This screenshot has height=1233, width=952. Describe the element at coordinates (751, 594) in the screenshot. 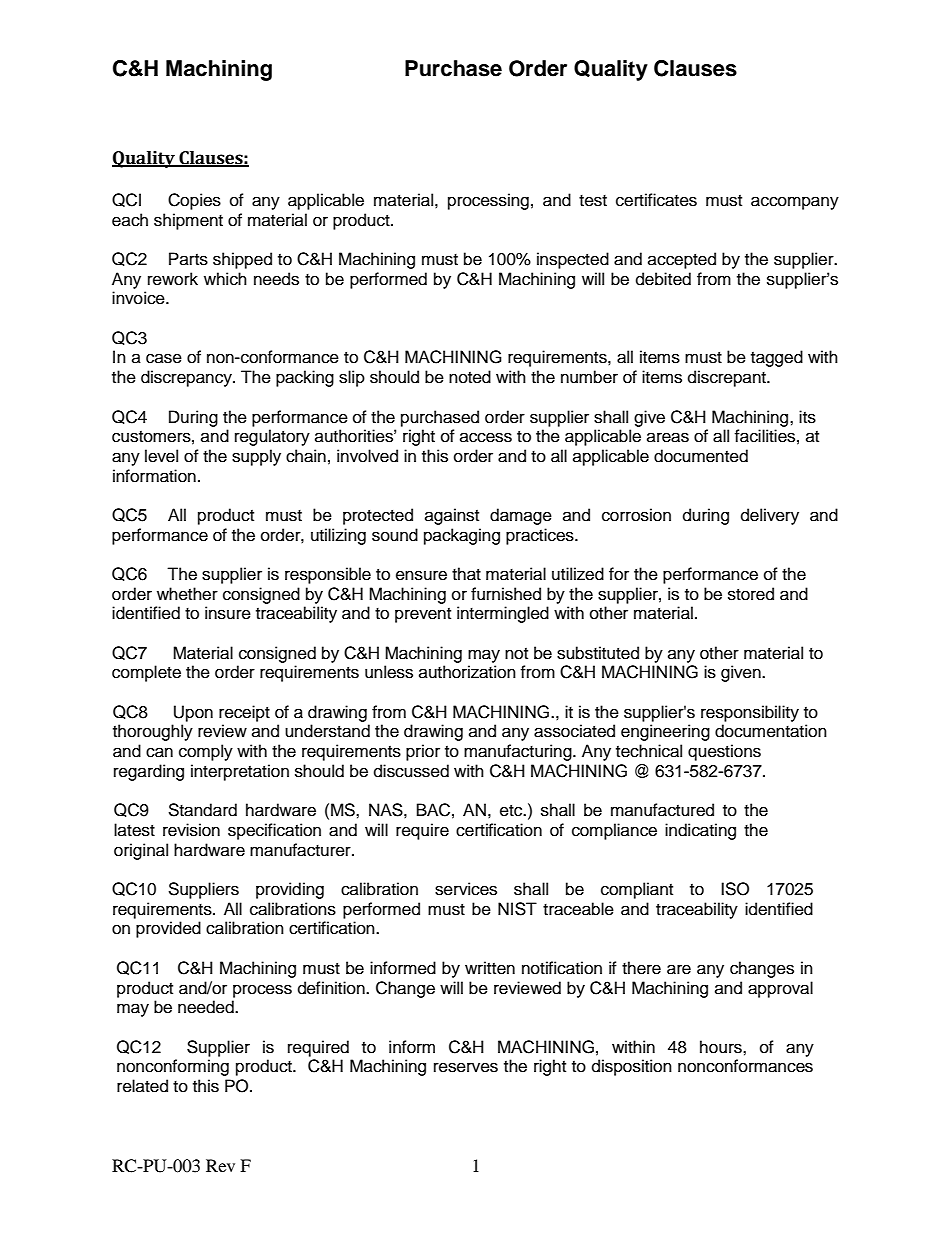

I see `stored` at that location.
